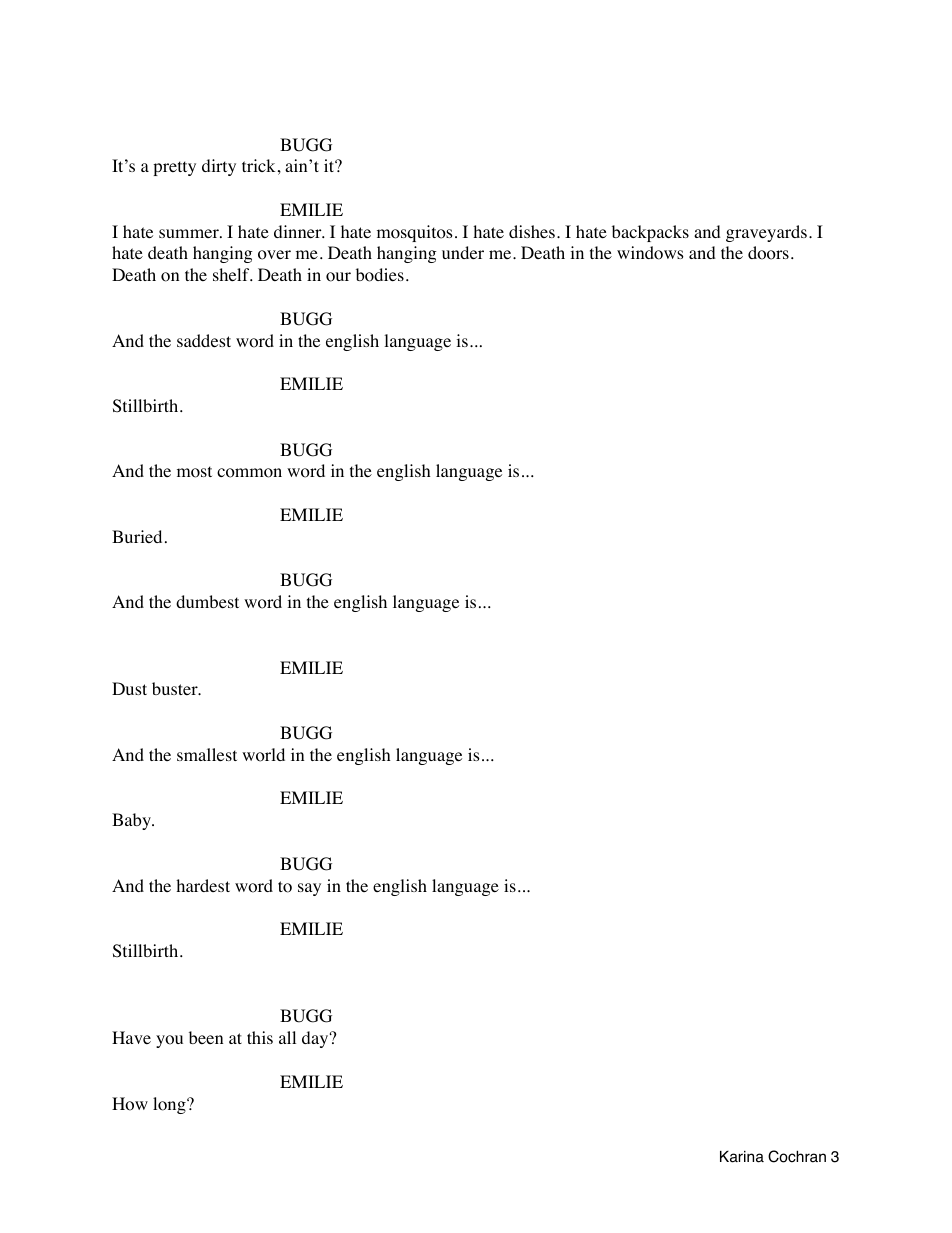  What do you see at coordinates (316, 1039) in the page?
I see `day` at bounding box center [316, 1039].
